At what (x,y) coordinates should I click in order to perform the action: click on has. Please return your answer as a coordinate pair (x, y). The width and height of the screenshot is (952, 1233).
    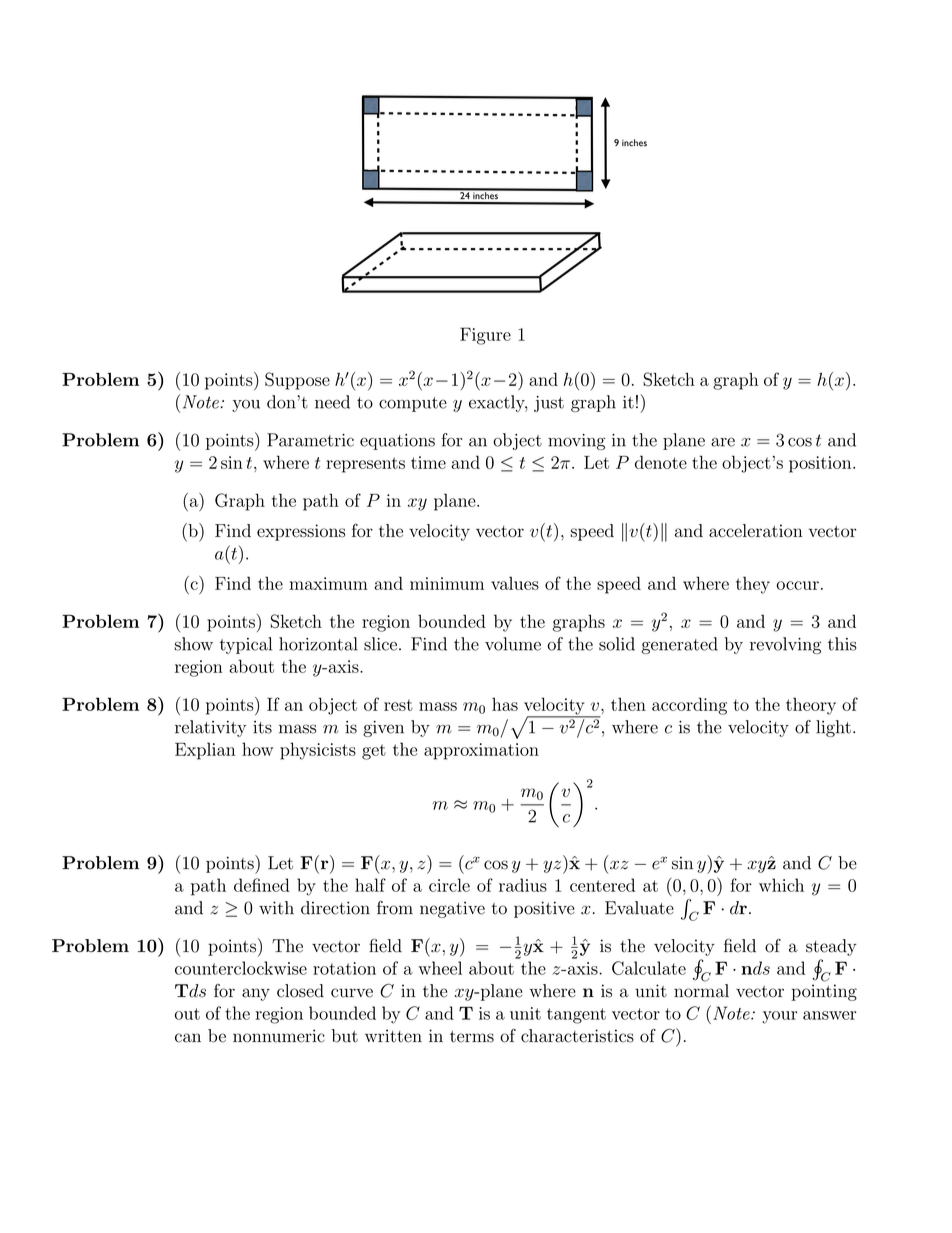
    Looking at the image, I should click on (505, 704).
